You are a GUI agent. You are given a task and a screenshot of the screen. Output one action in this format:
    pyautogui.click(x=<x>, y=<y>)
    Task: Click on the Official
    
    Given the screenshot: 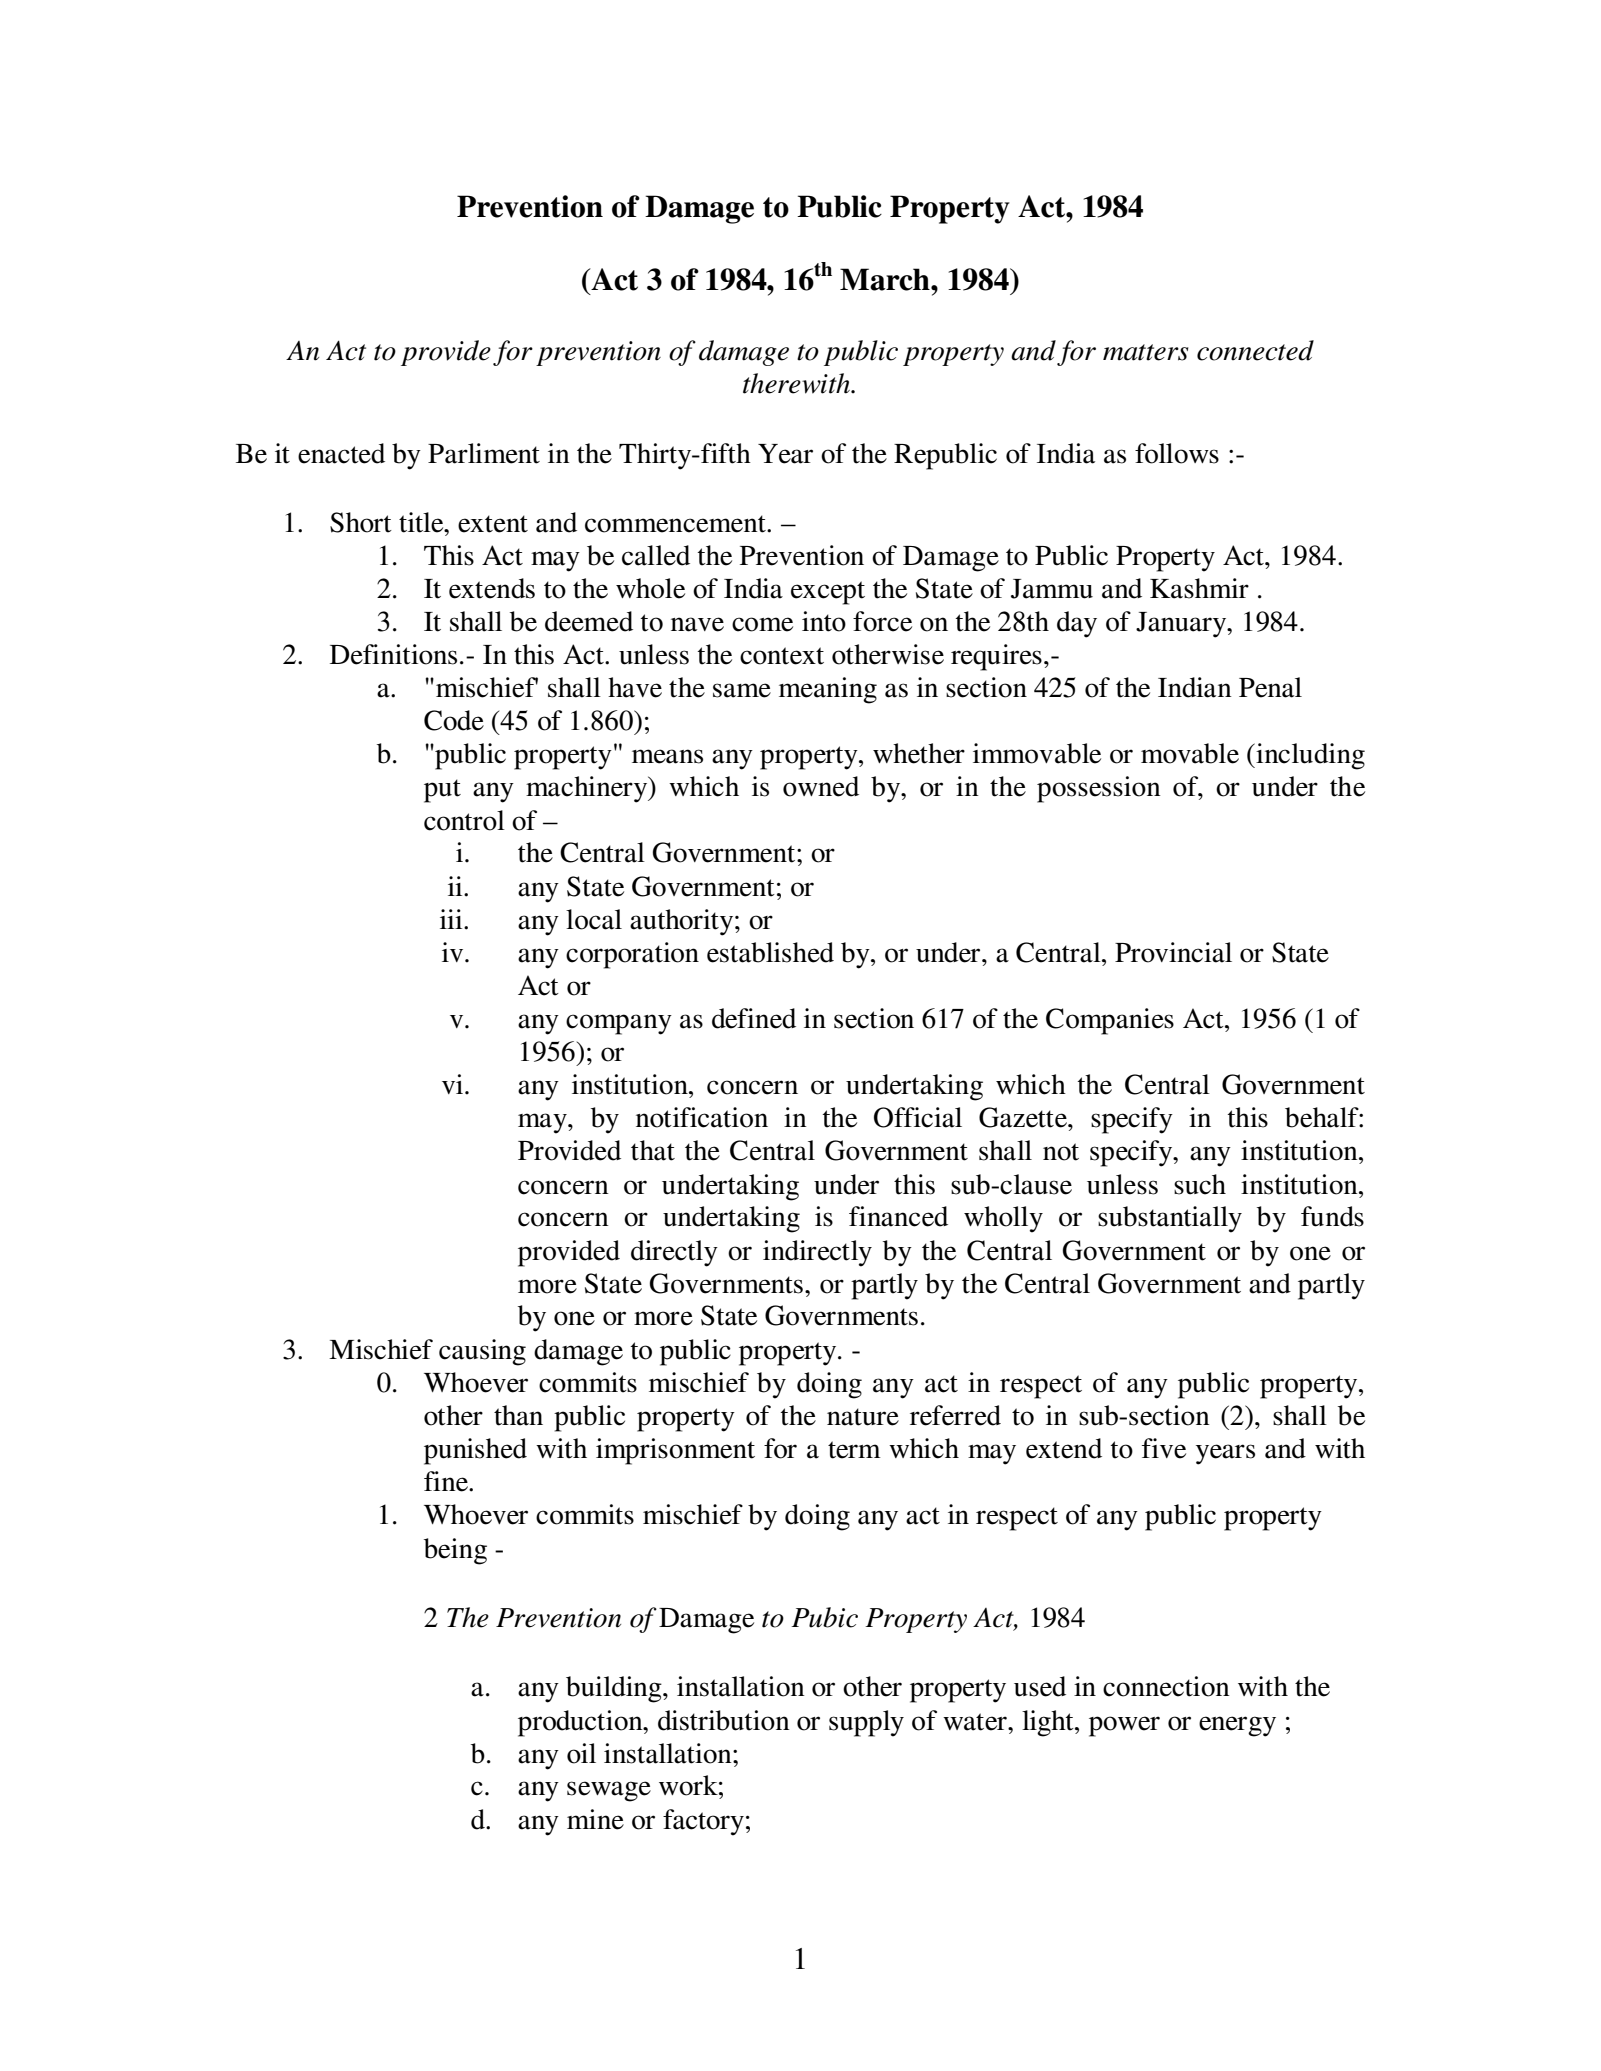 What is the action you would take?
    pyautogui.click(x=918, y=1117)
